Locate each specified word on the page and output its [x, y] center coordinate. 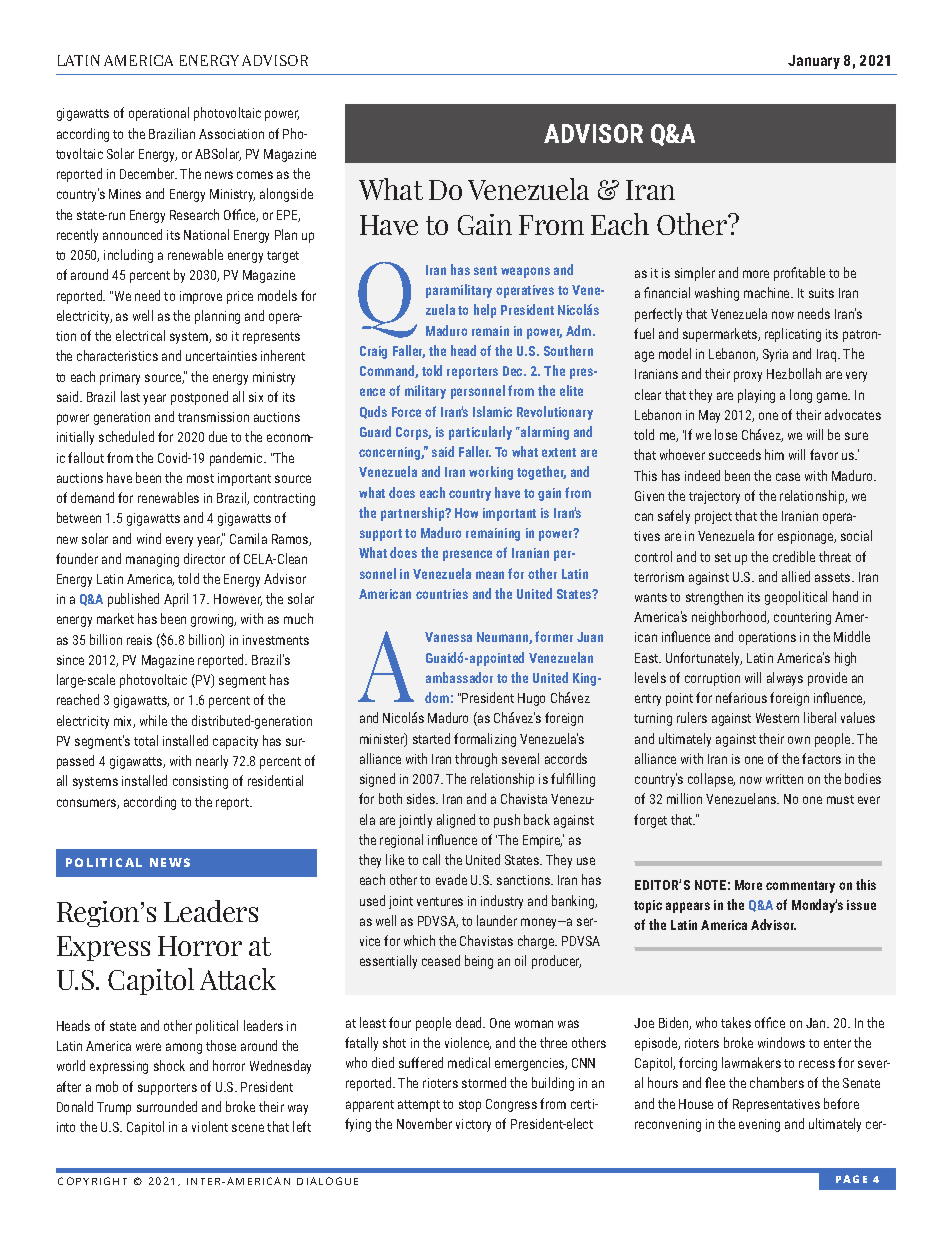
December [148, 173]
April [176, 600]
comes [255, 175]
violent [210, 1126]
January [814, 62]
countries [442, 594]
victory [473, 1125]
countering [802, 618]
